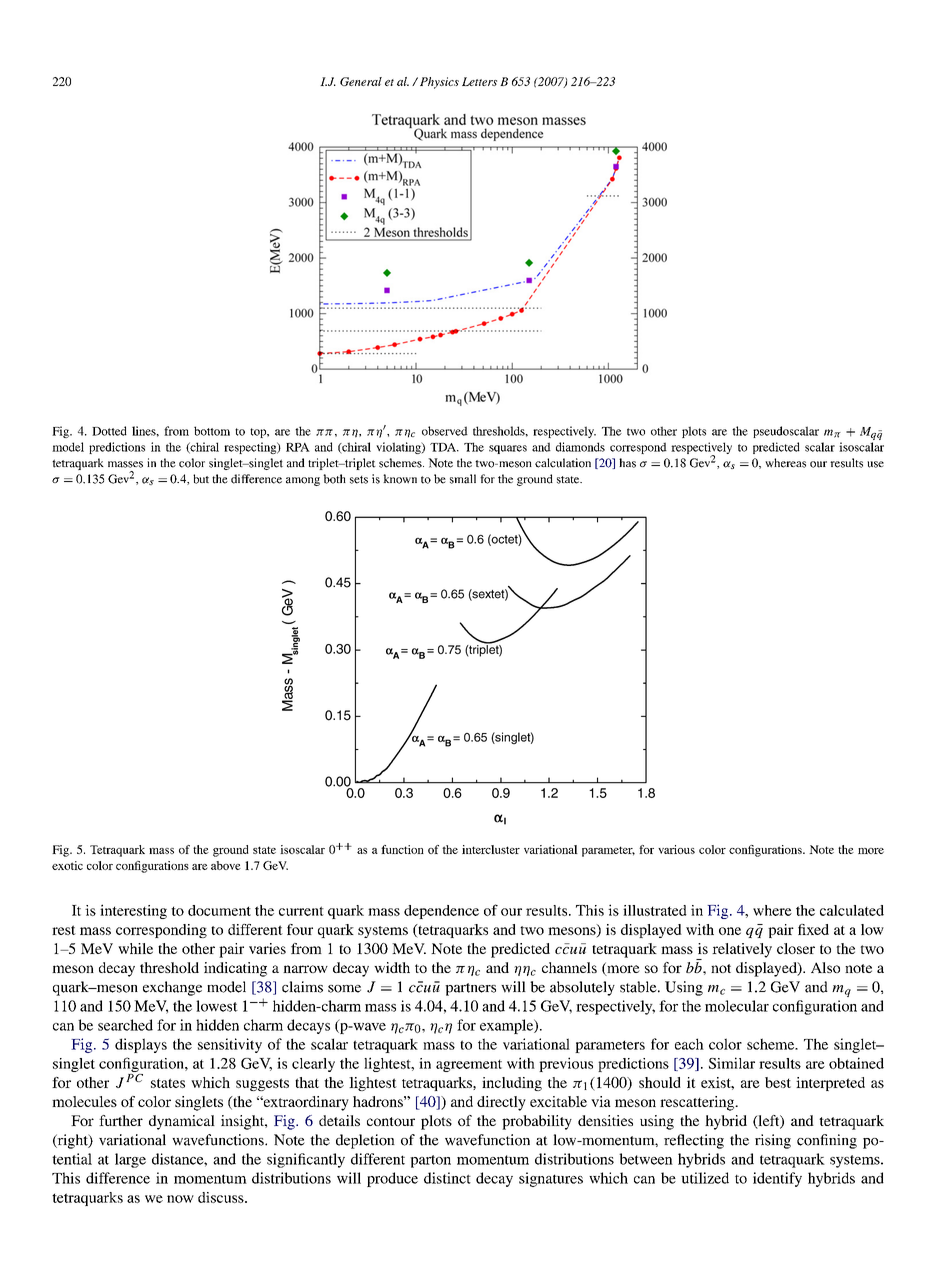 This screenshot has height=1270, width=952. Describe the element at coordinates (439, 83) in the screenshot. I see `Physics` at that location.
